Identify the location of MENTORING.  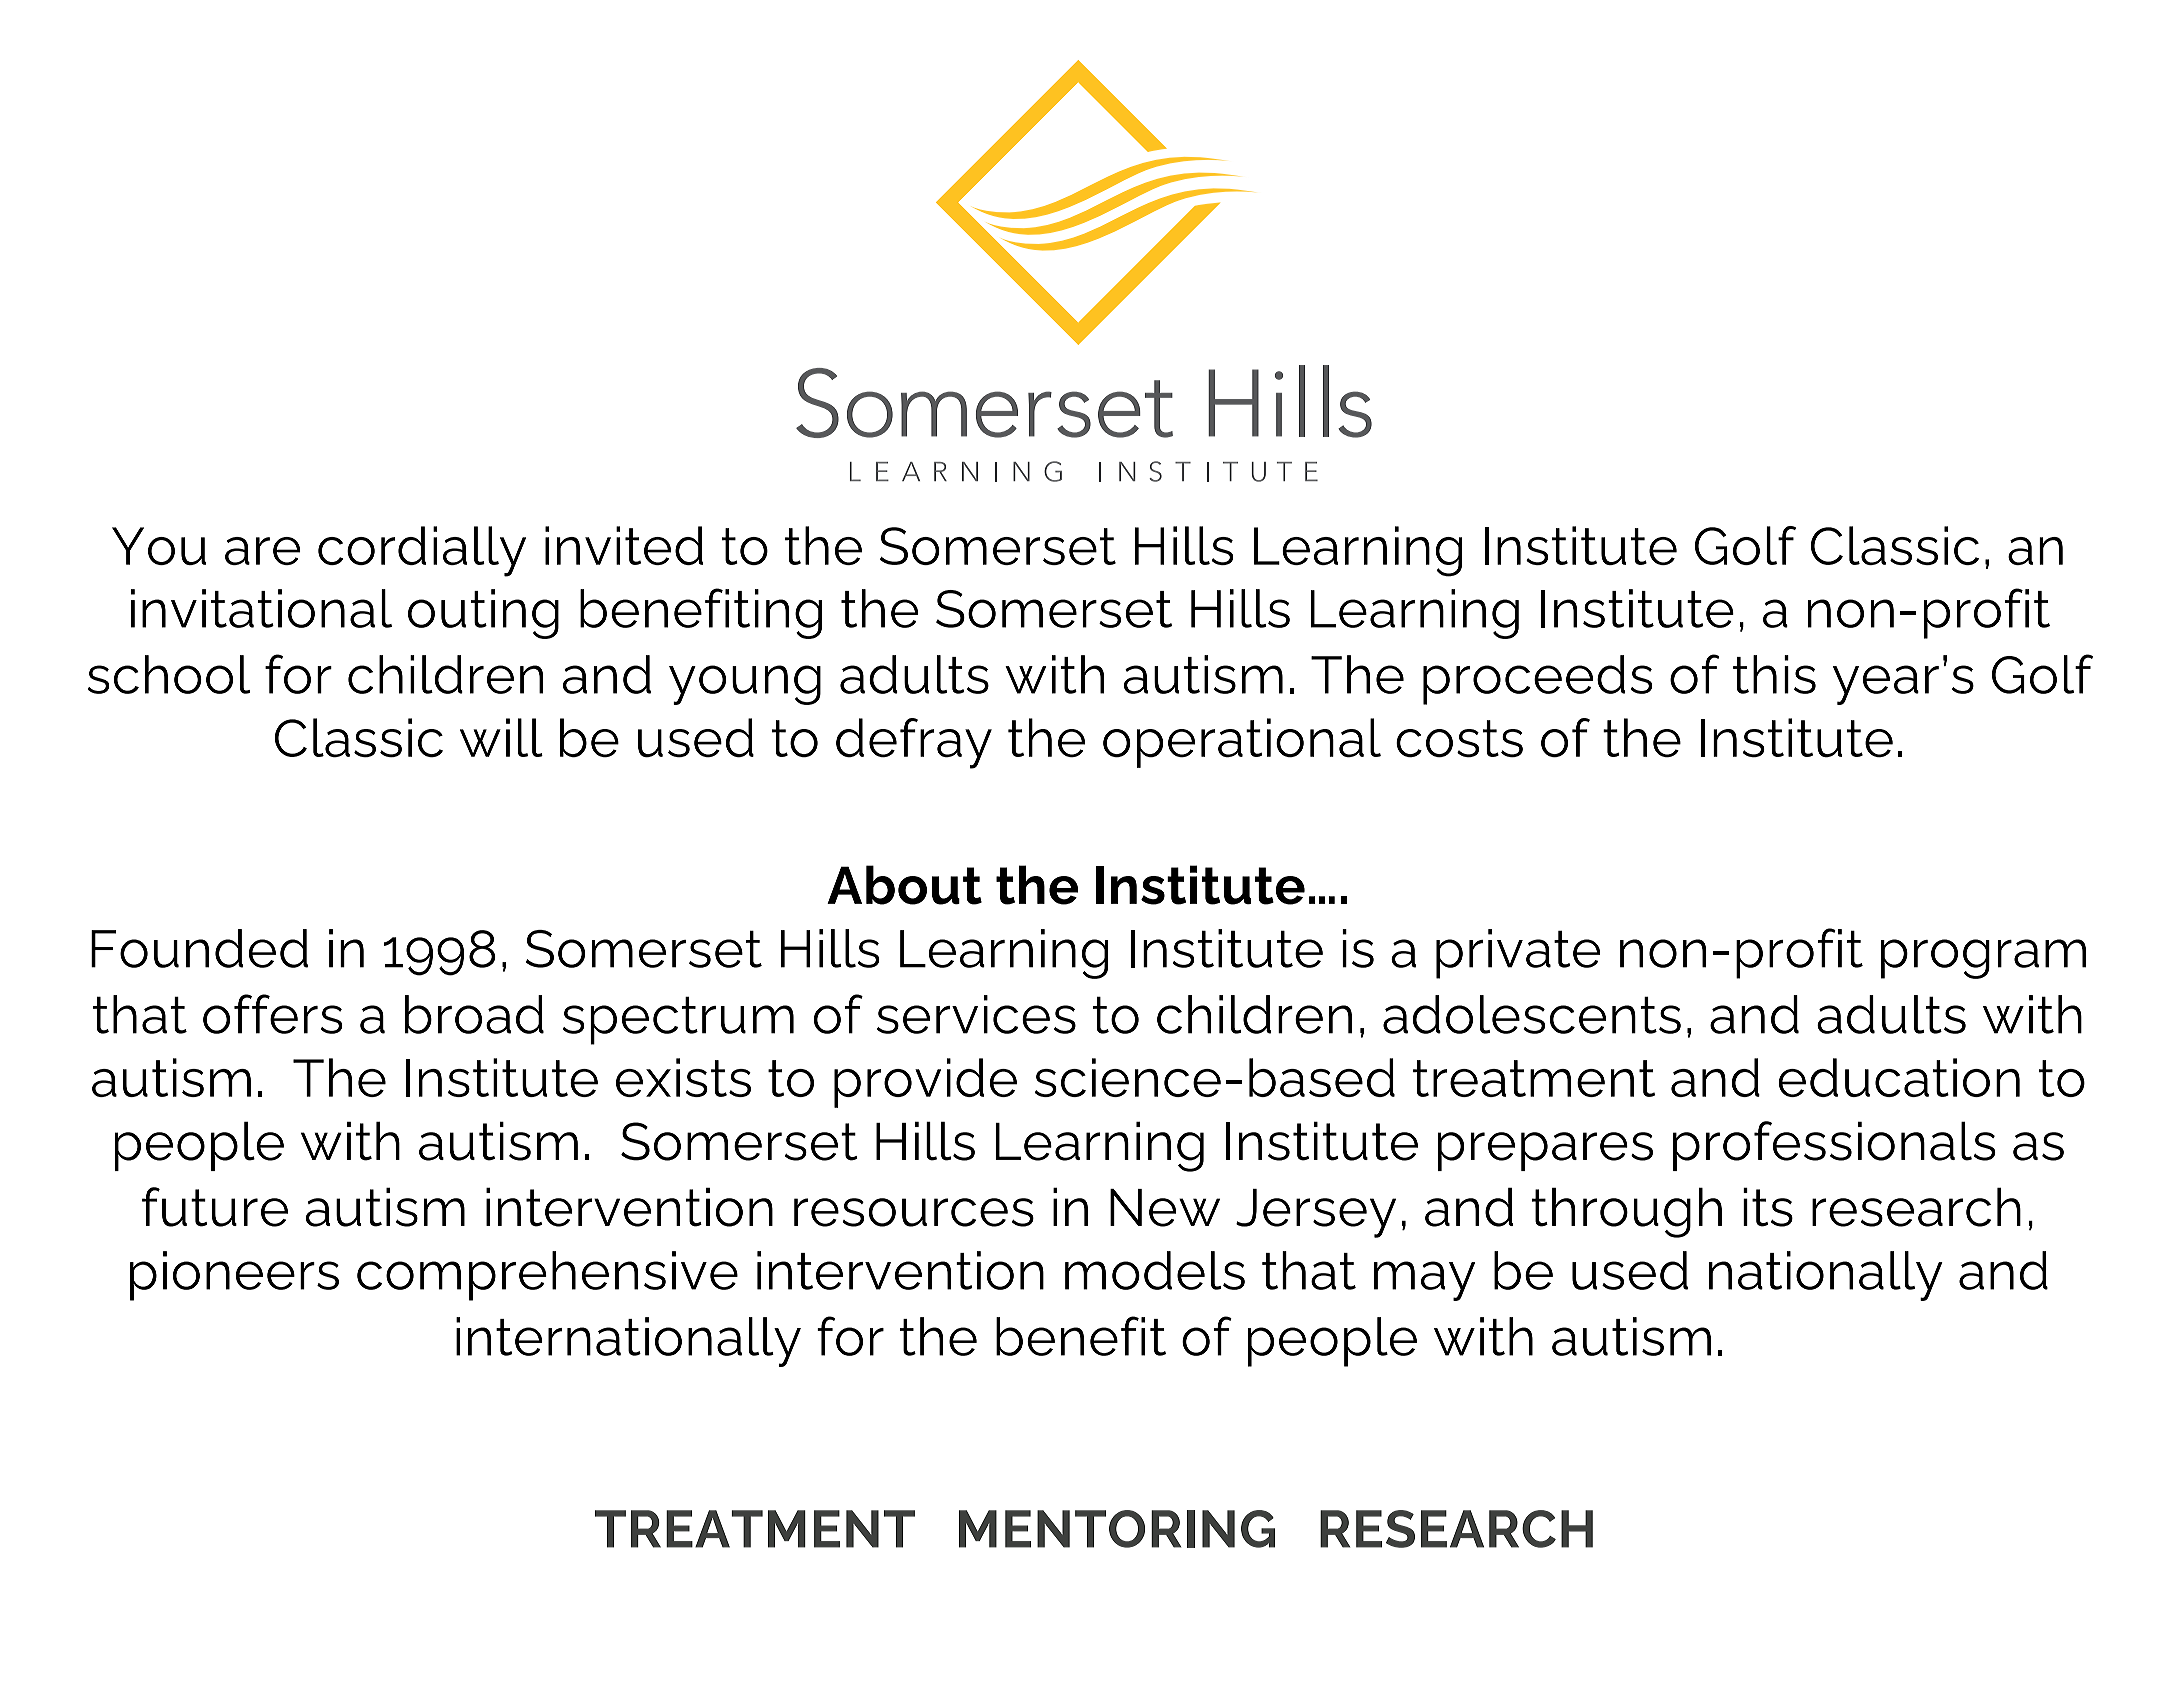
(1117, 1529).
